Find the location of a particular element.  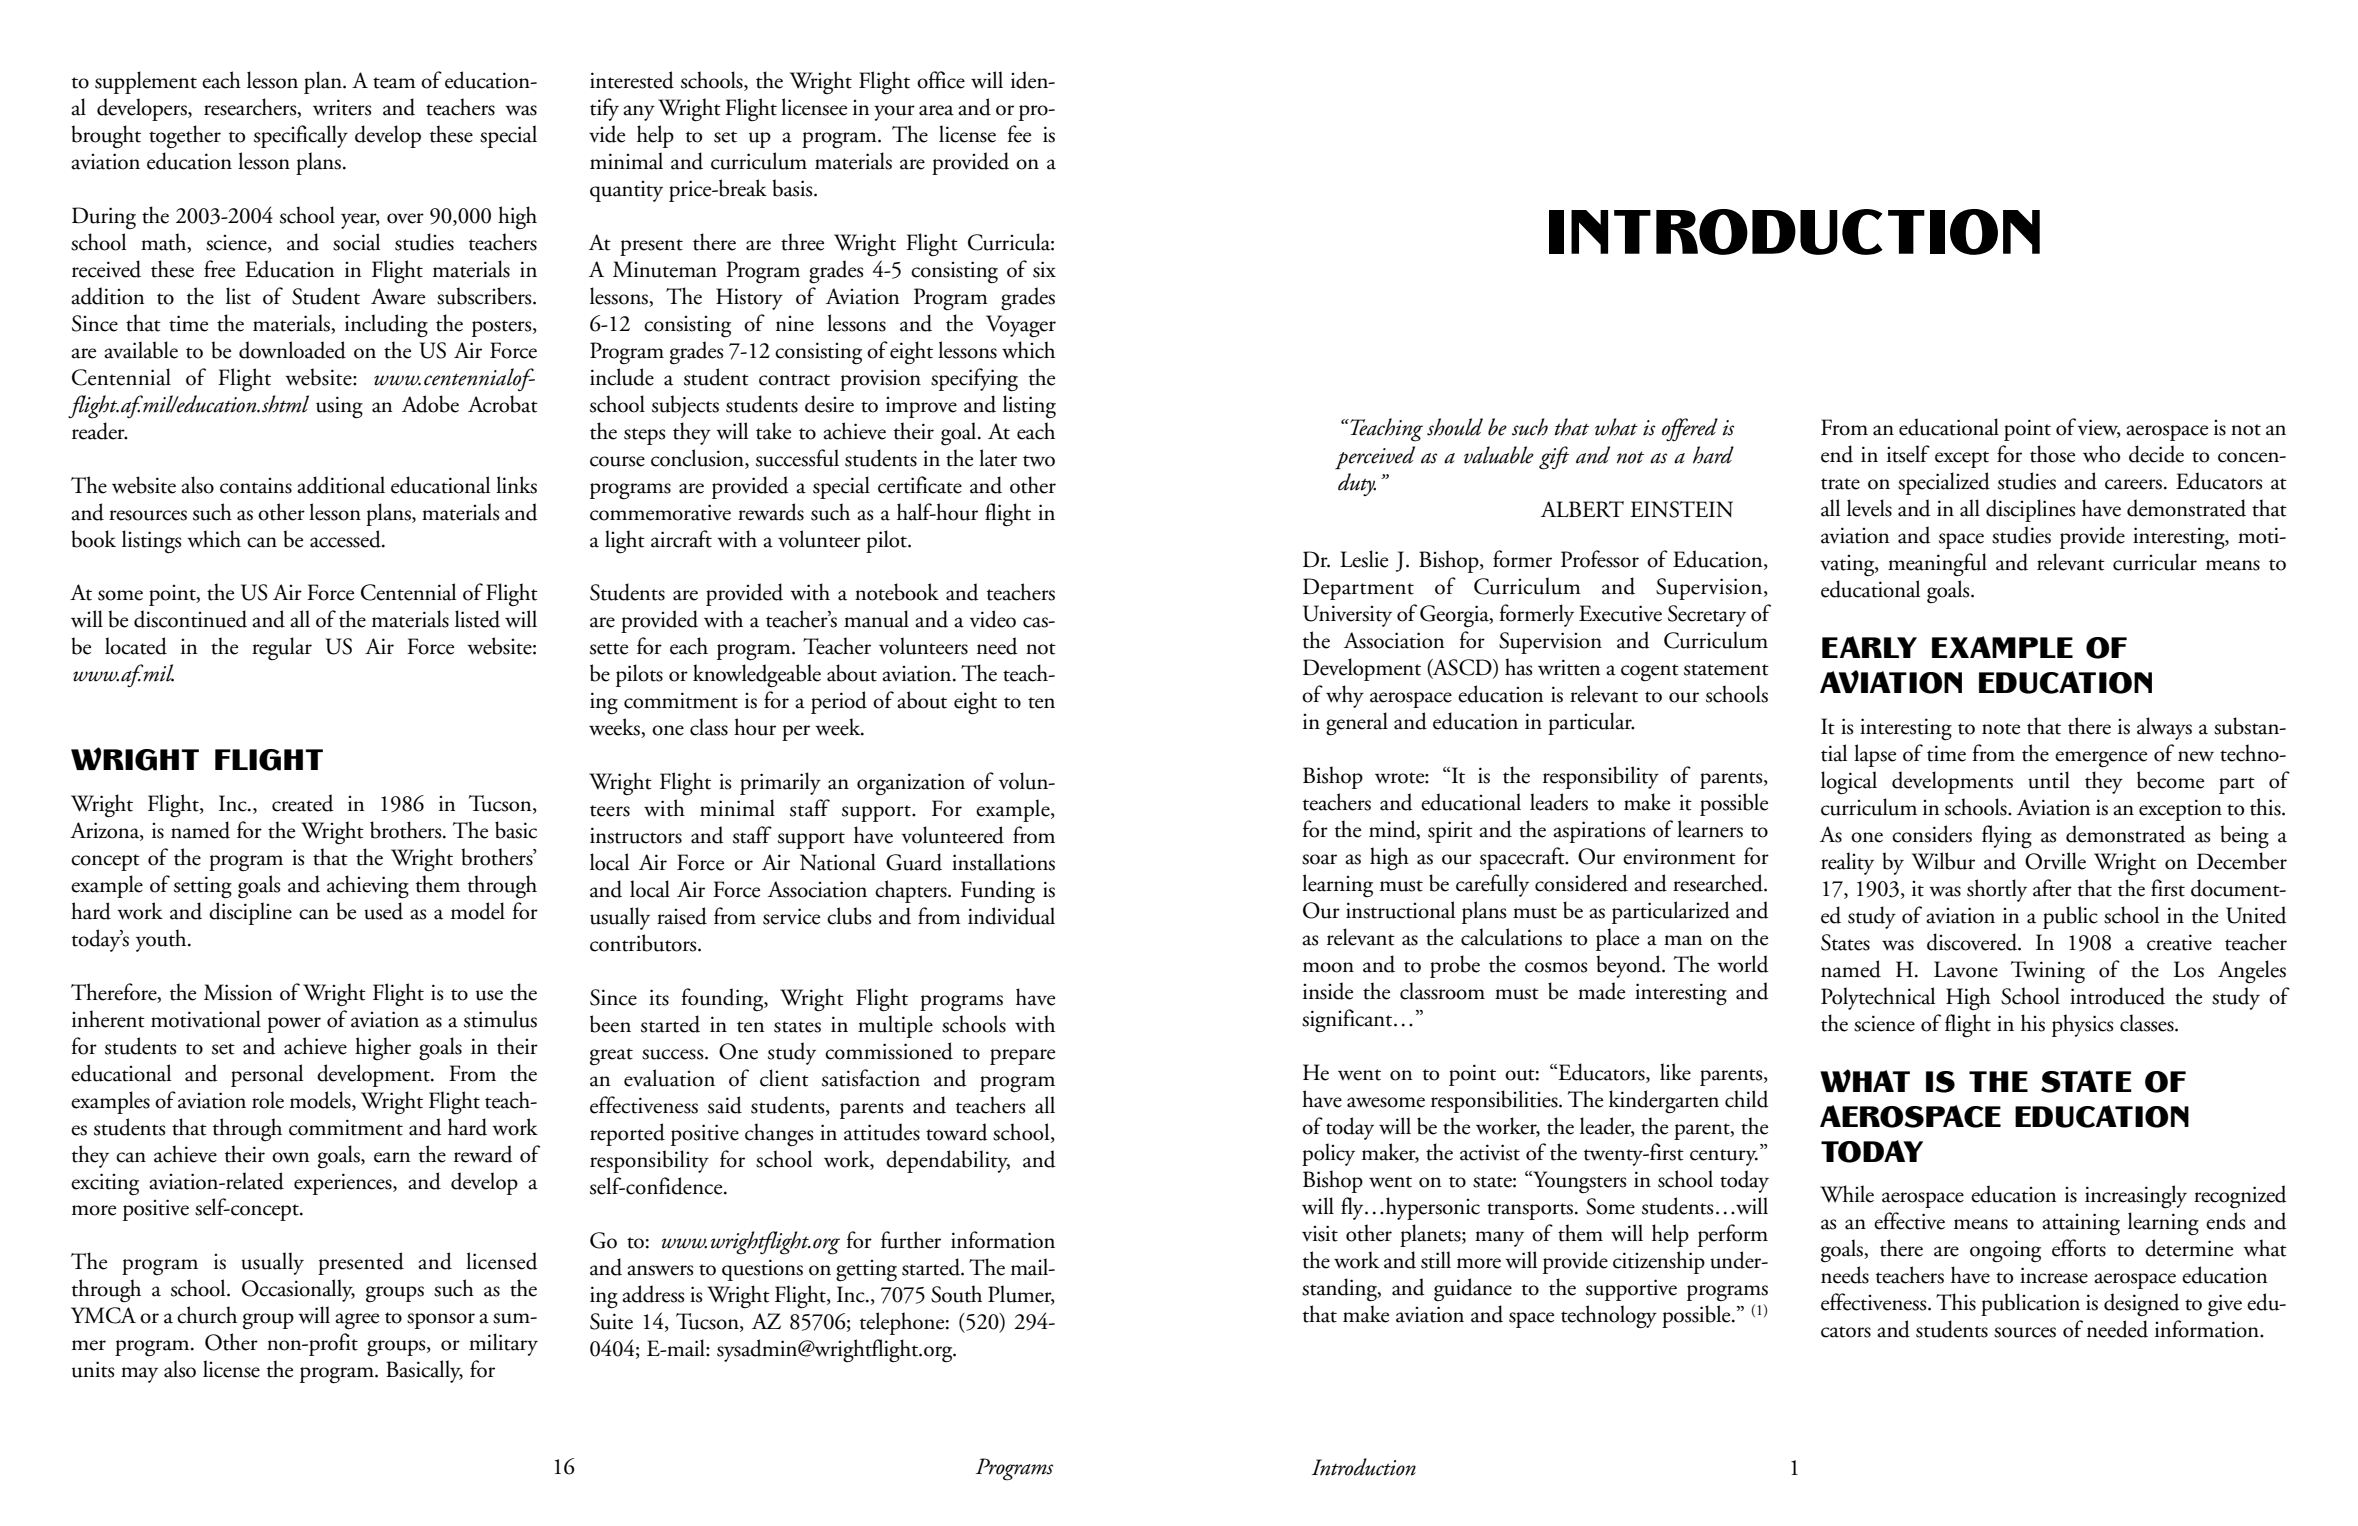

shortly is located at coordinates (1997, 890).
